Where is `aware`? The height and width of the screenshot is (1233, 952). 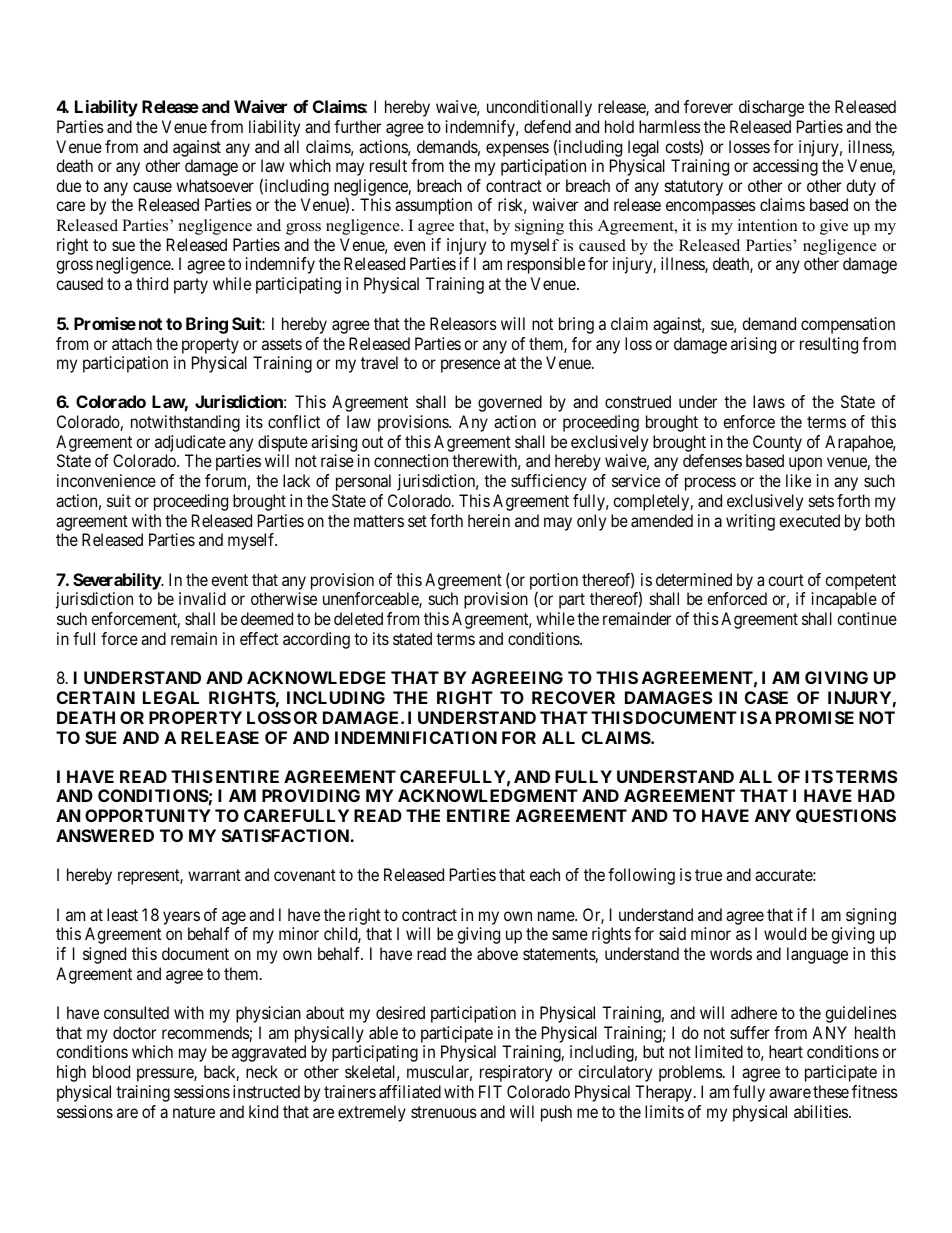
aware is located at coordinates (790, 1093).
